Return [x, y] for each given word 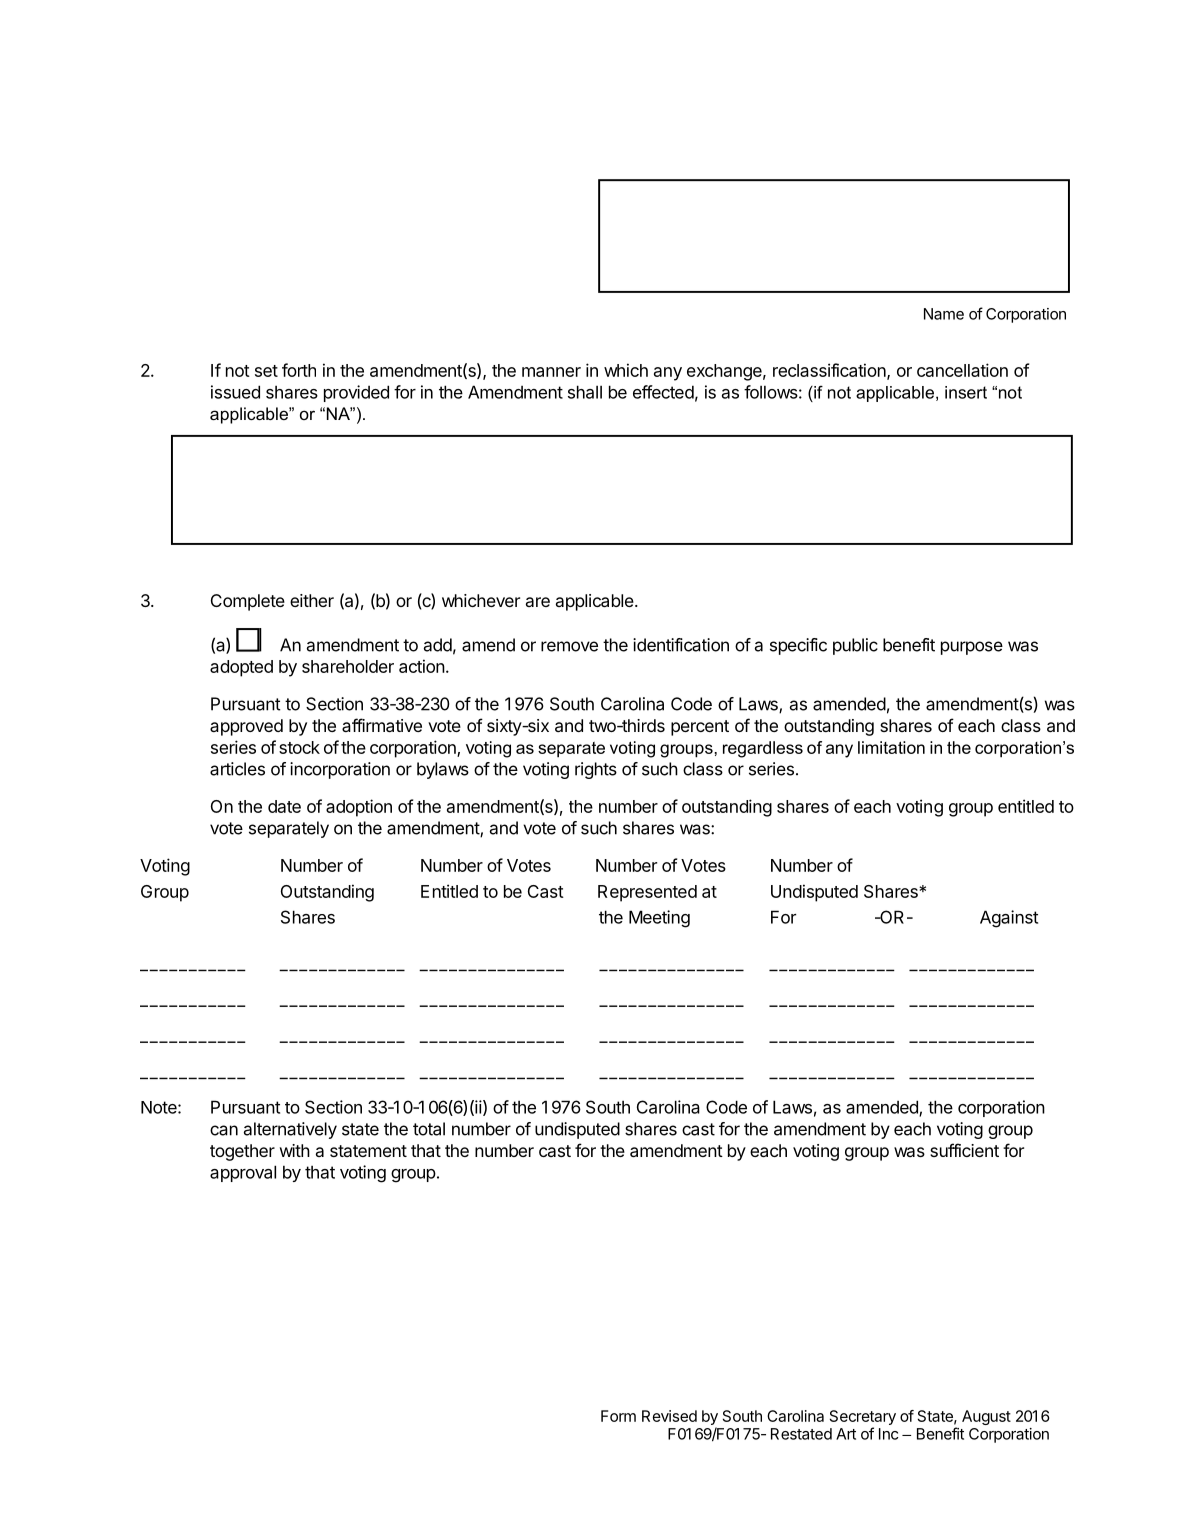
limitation [891, 747]
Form [618, 1416]
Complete [248, 602]
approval [243, 1173]
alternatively [290, 1130]
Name [944, 314]
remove [569, 646]
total [429, 1129]
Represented [647, 893]
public [855, 646]
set [266, 371]
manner [551, 372]
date [284, 806]
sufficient [964, 1150]
